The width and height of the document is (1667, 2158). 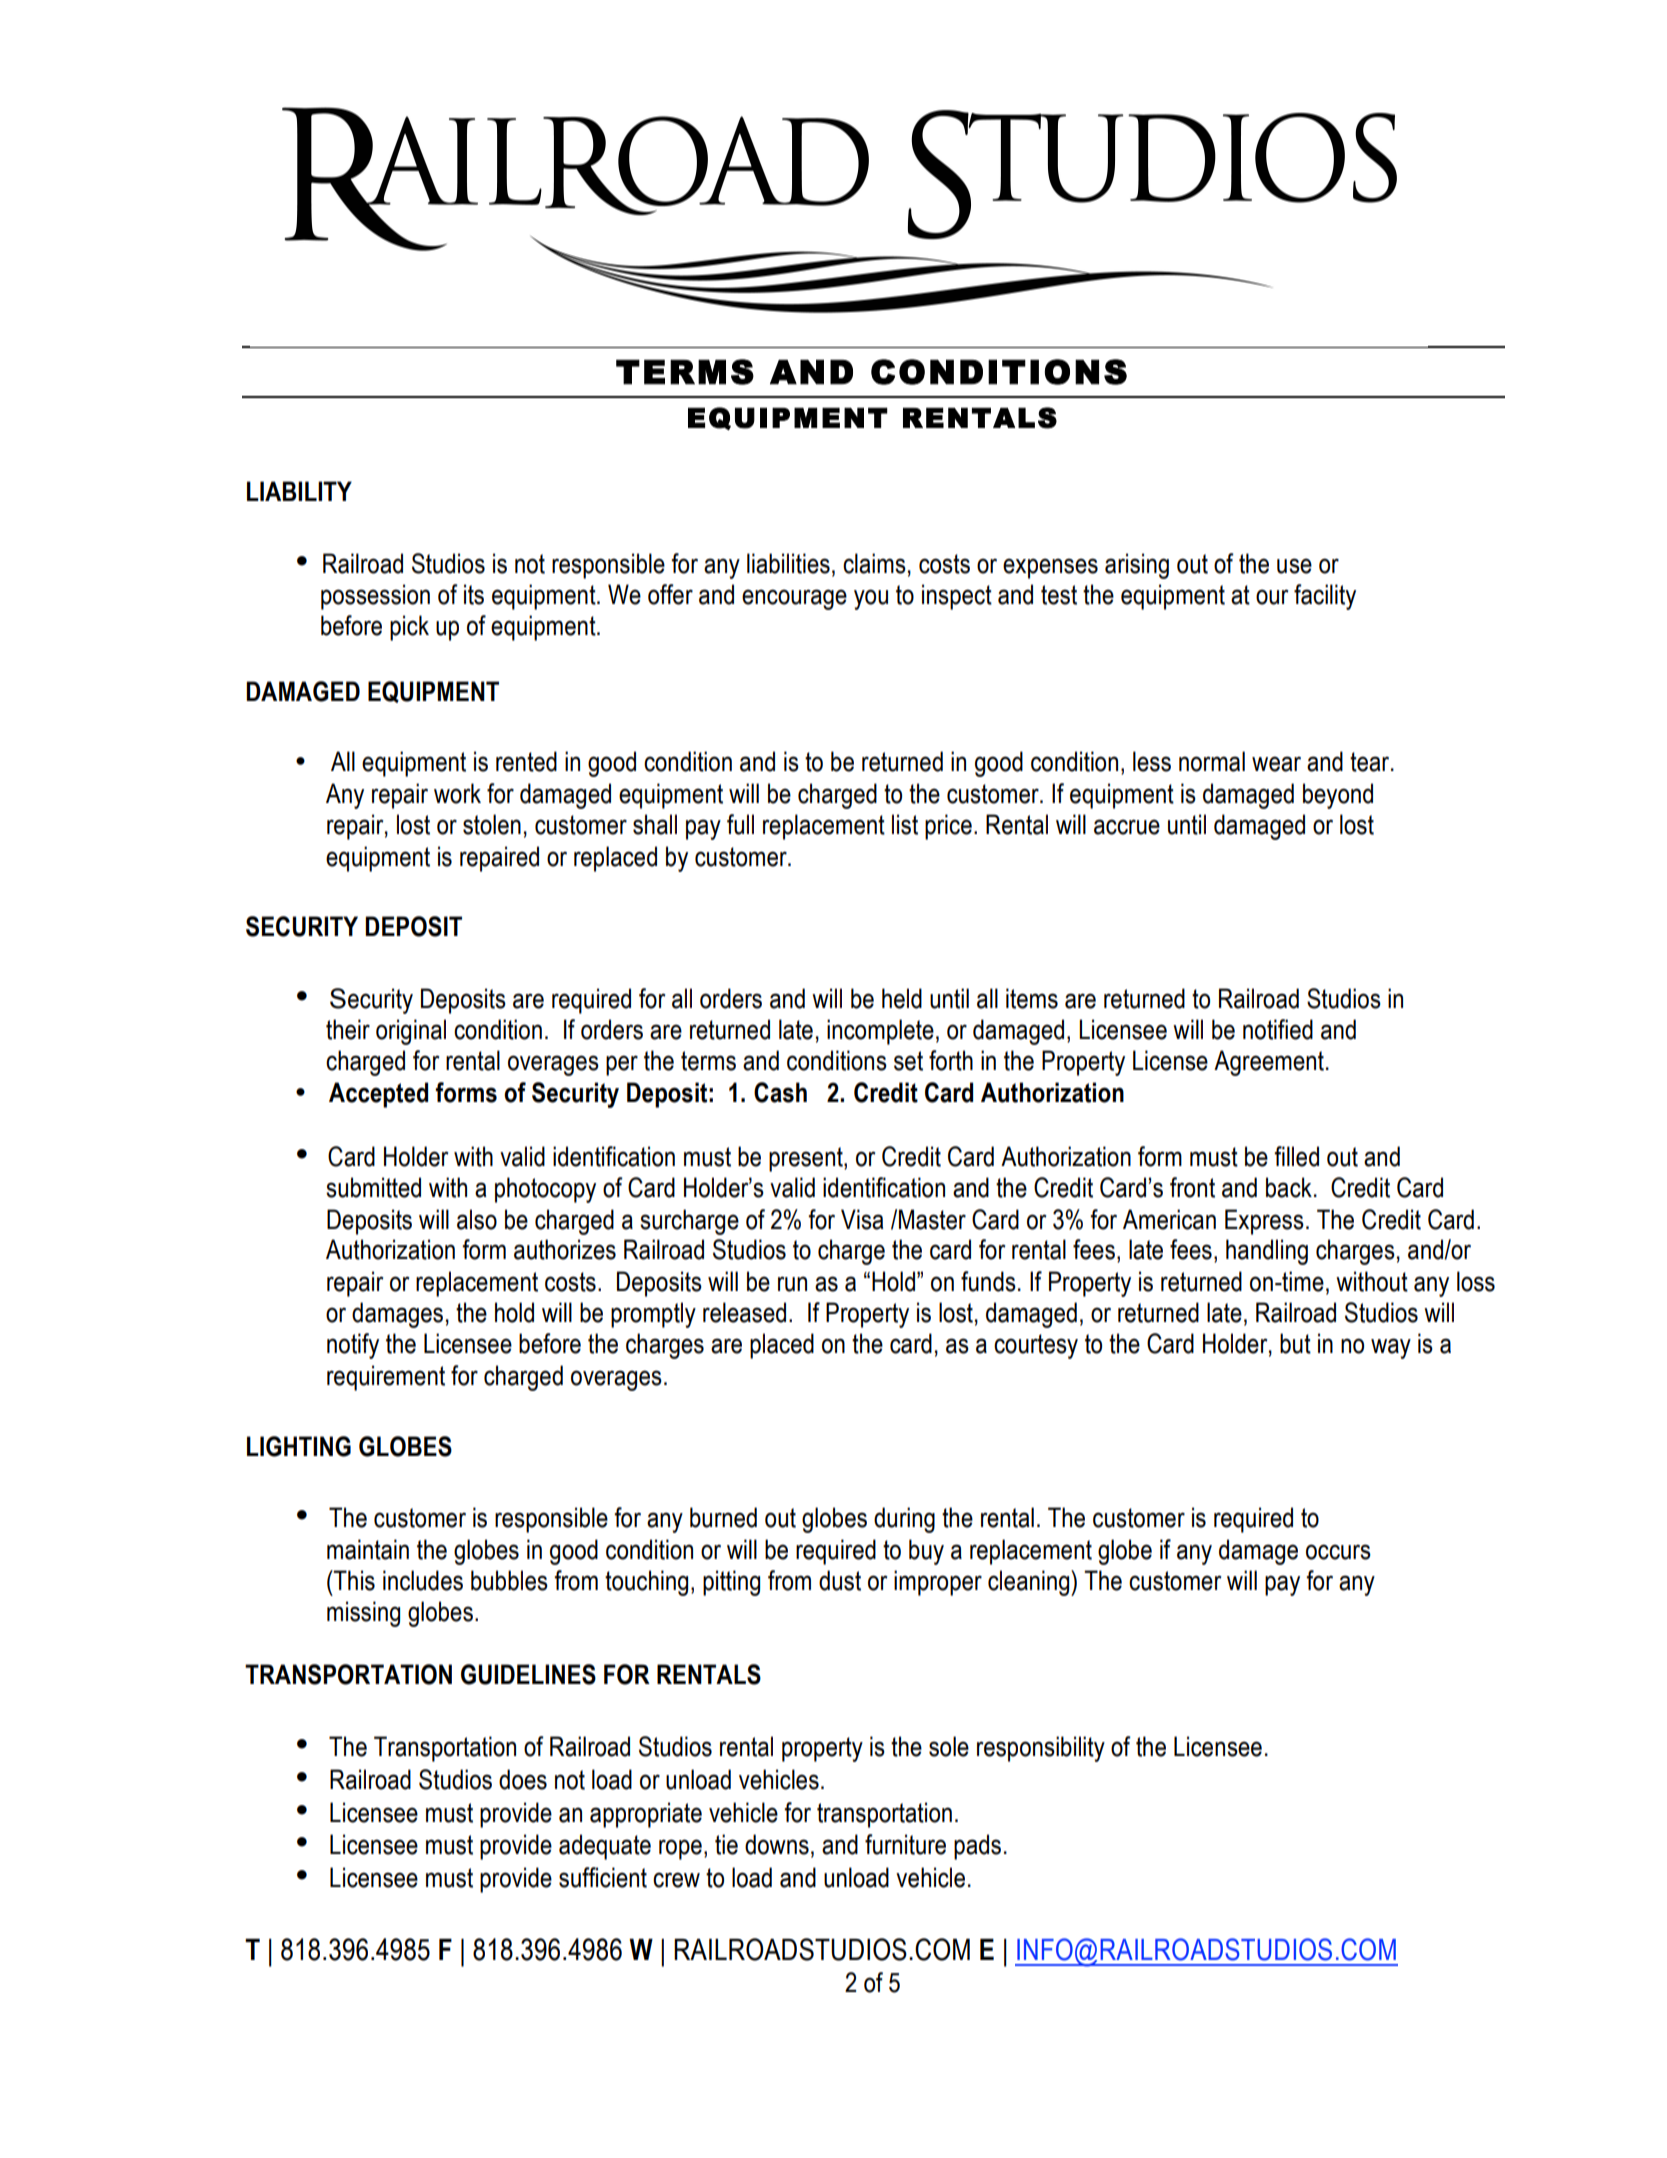 What do you see at coordinates (874, 563) in the document?
I see `claims` at bounding box center [874, 563].
